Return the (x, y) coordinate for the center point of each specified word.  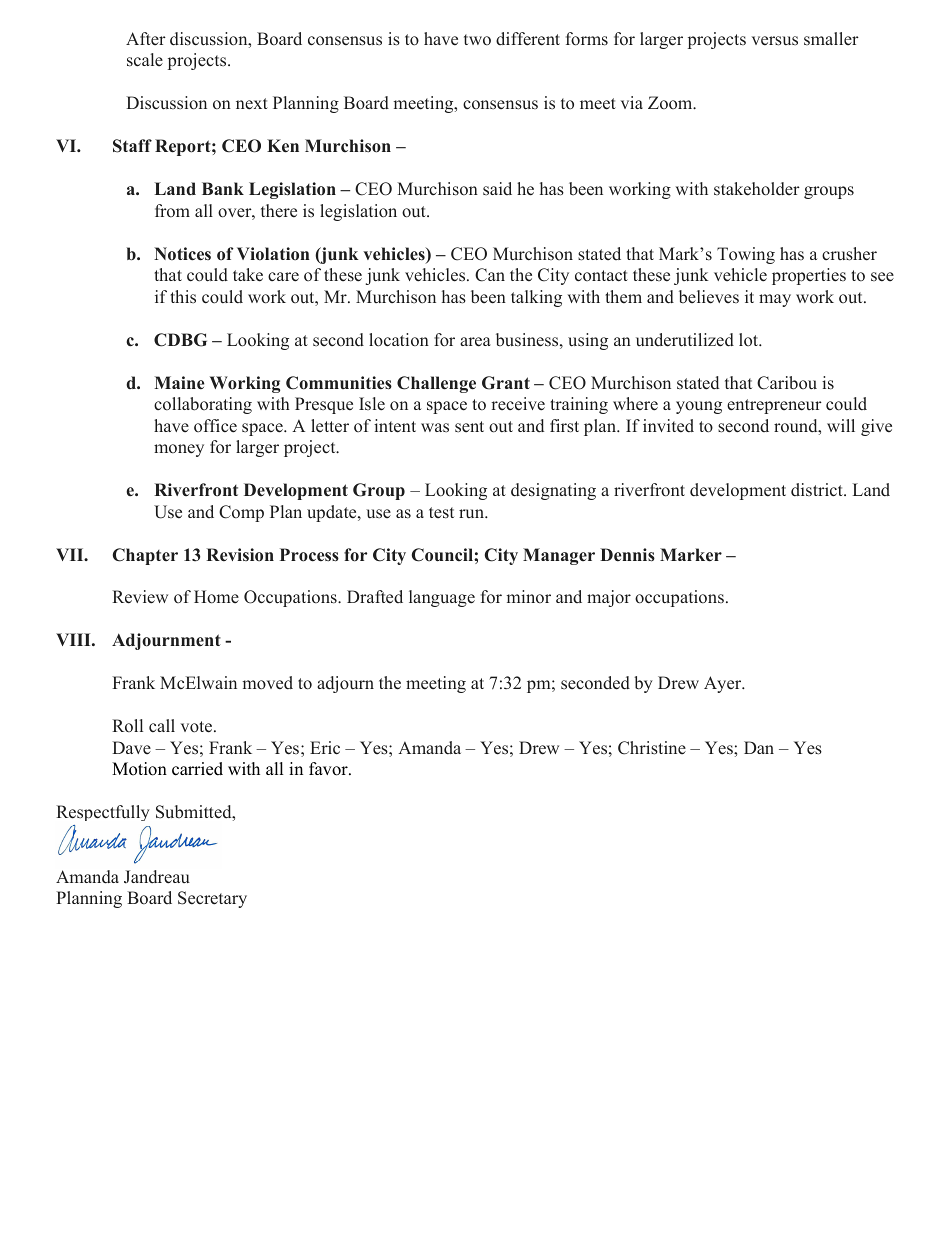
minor (528, 597)
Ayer (724, 684)
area (475, 342)
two (477, 40)
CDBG (180, 340)
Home (216, 597)
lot (750, 339)
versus (775, 41)
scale (145, 60)
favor (329, 769)
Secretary (212, 899)
